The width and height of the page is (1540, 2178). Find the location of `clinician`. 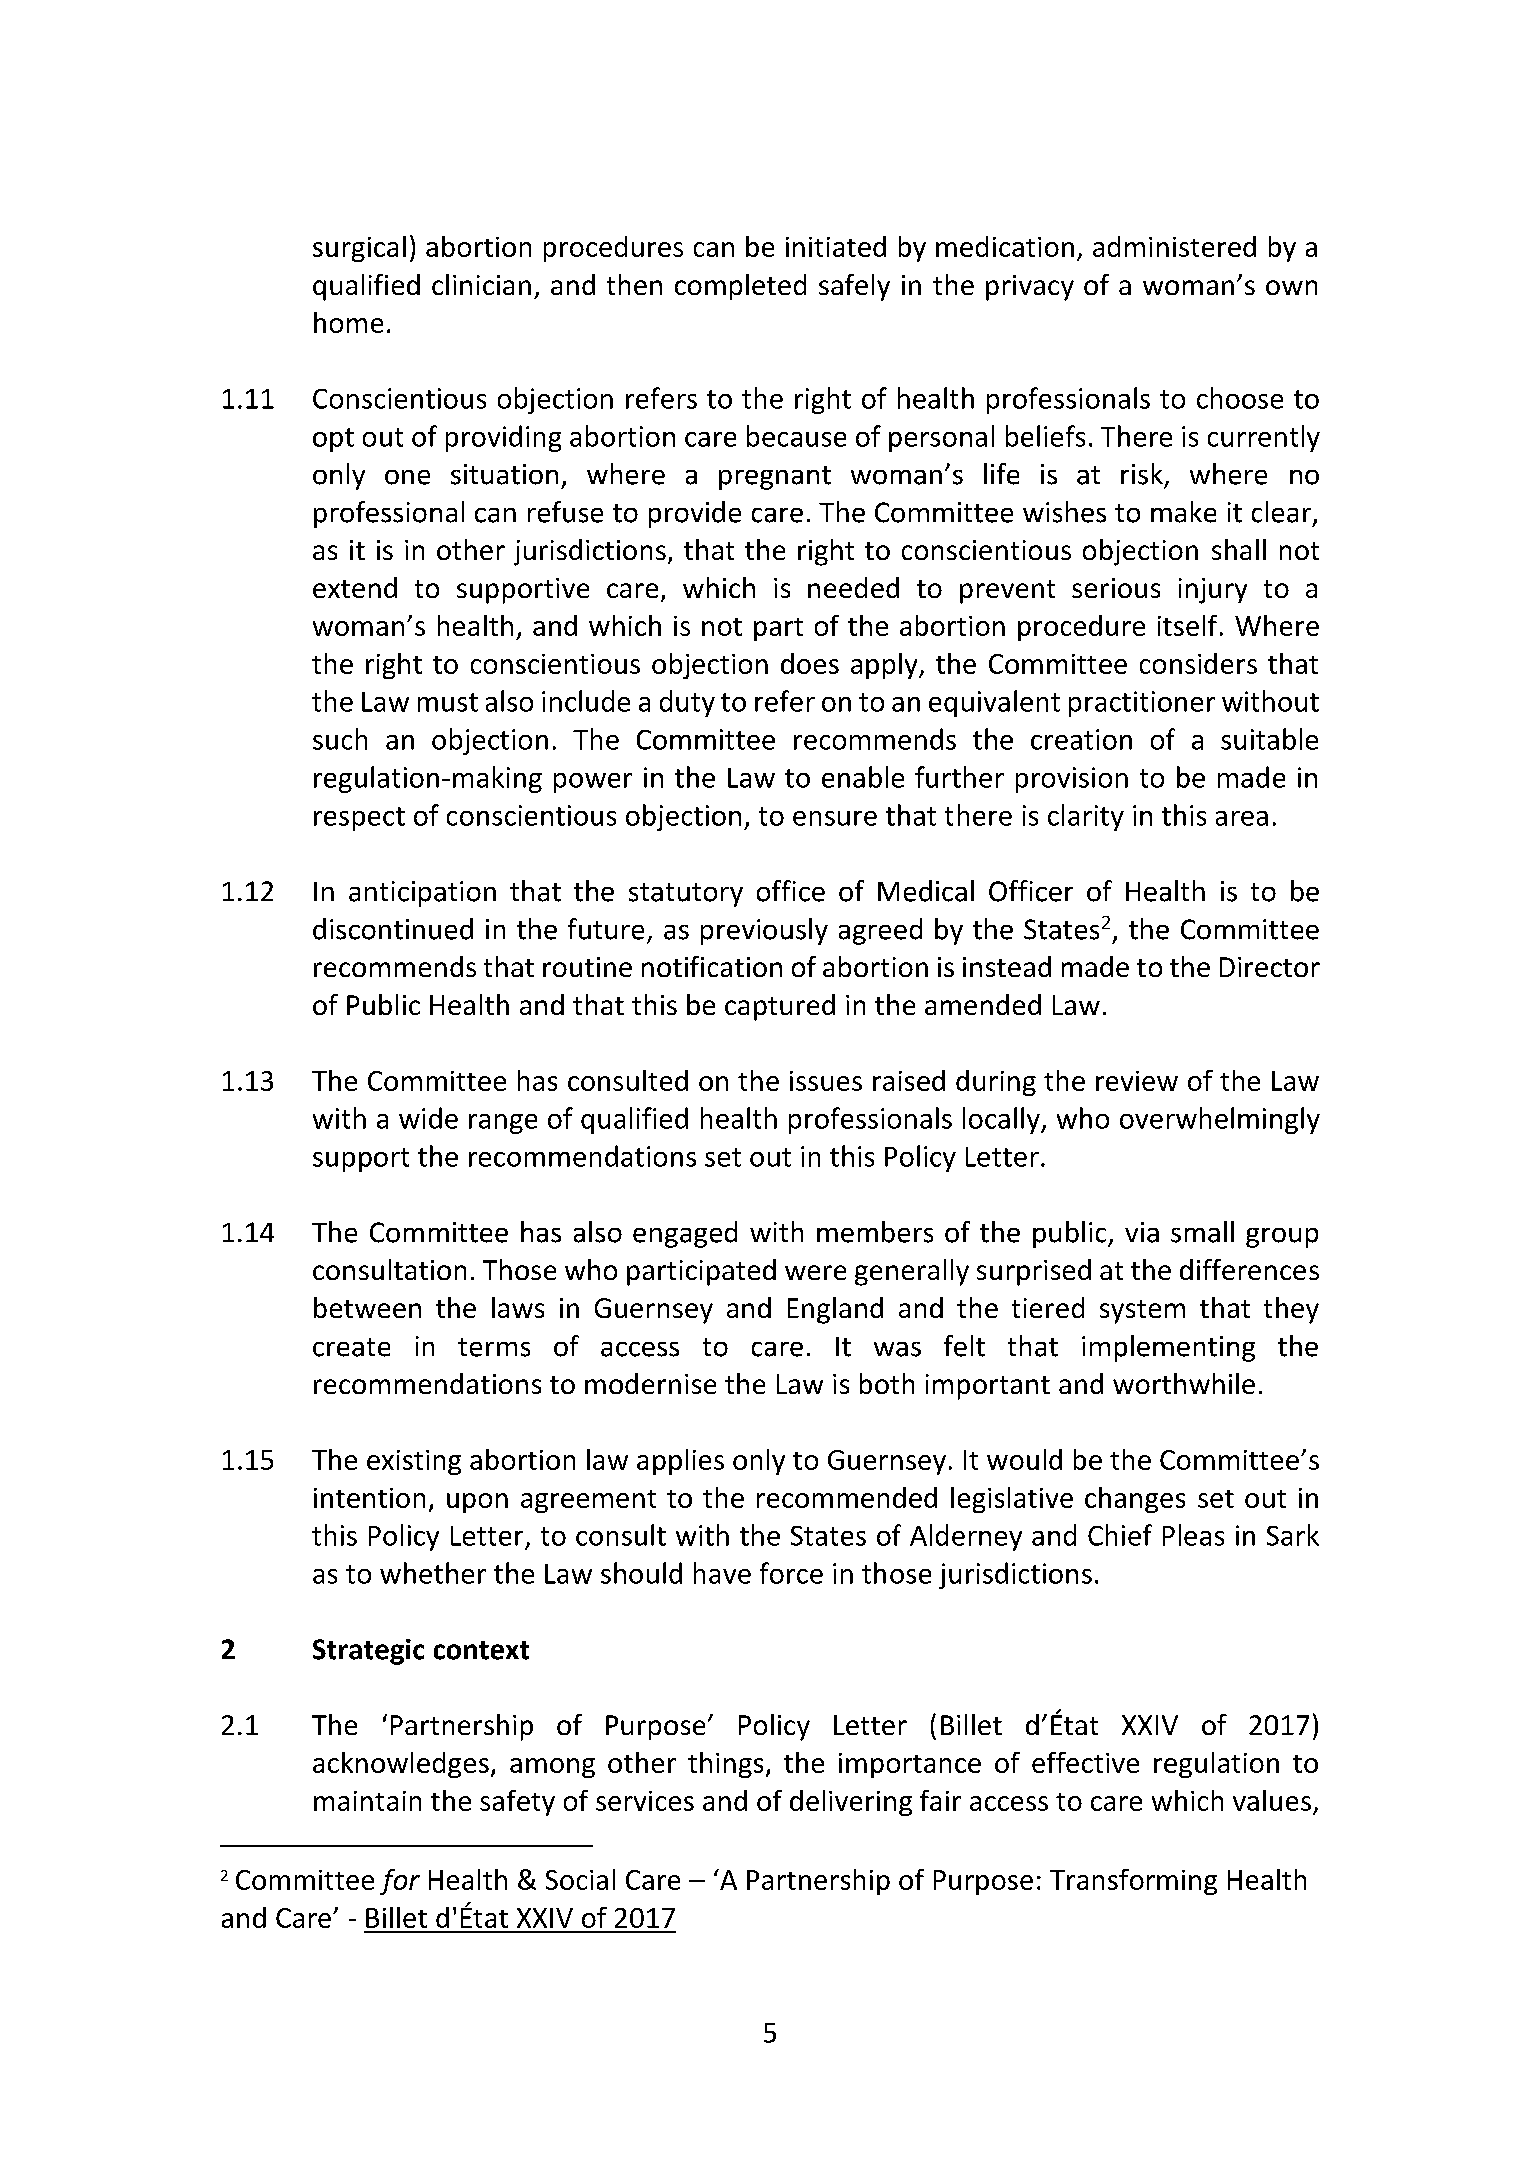

clinician is located at coordinates (481, 284).
